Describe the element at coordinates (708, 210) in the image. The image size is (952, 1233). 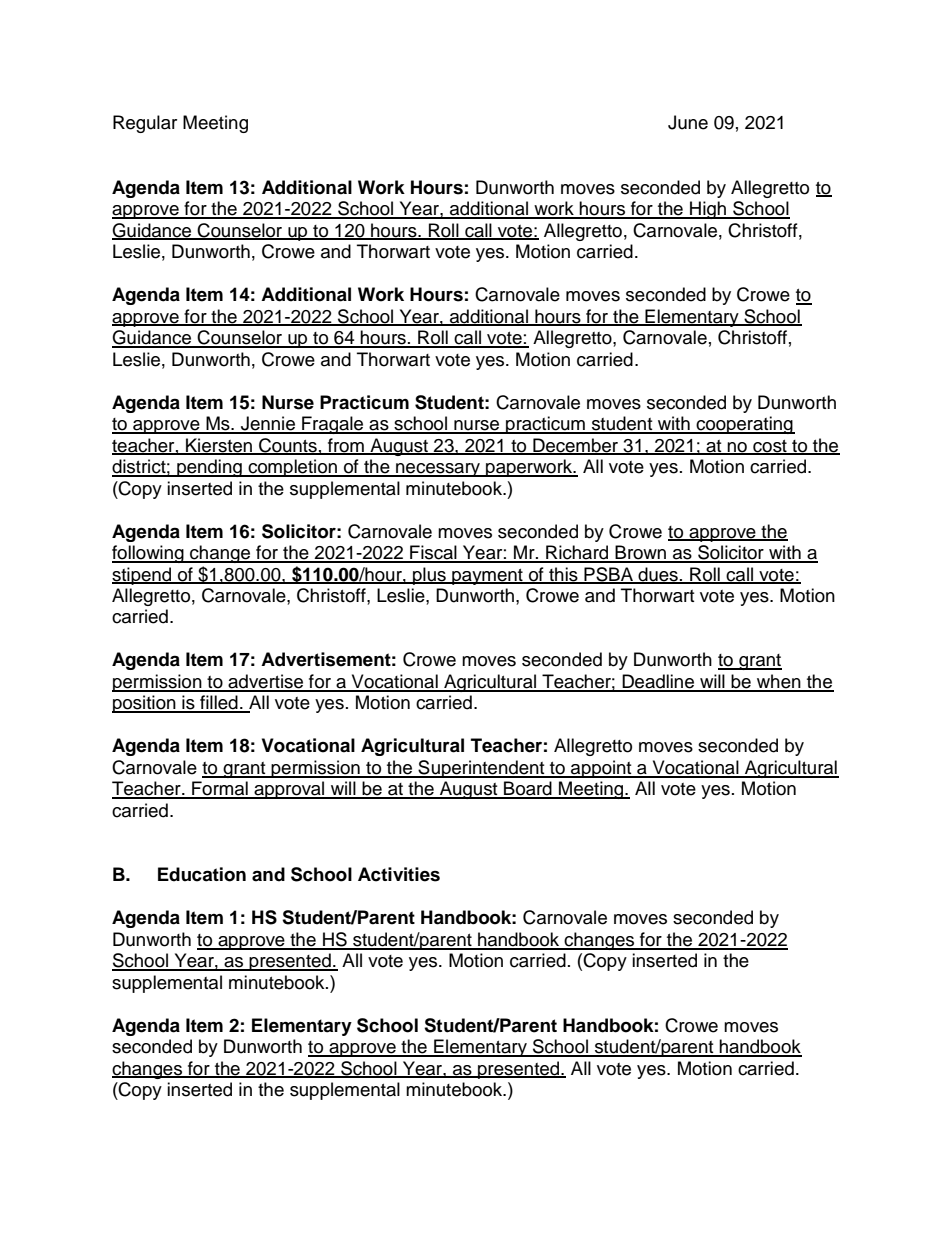
I see `High` at that location.
